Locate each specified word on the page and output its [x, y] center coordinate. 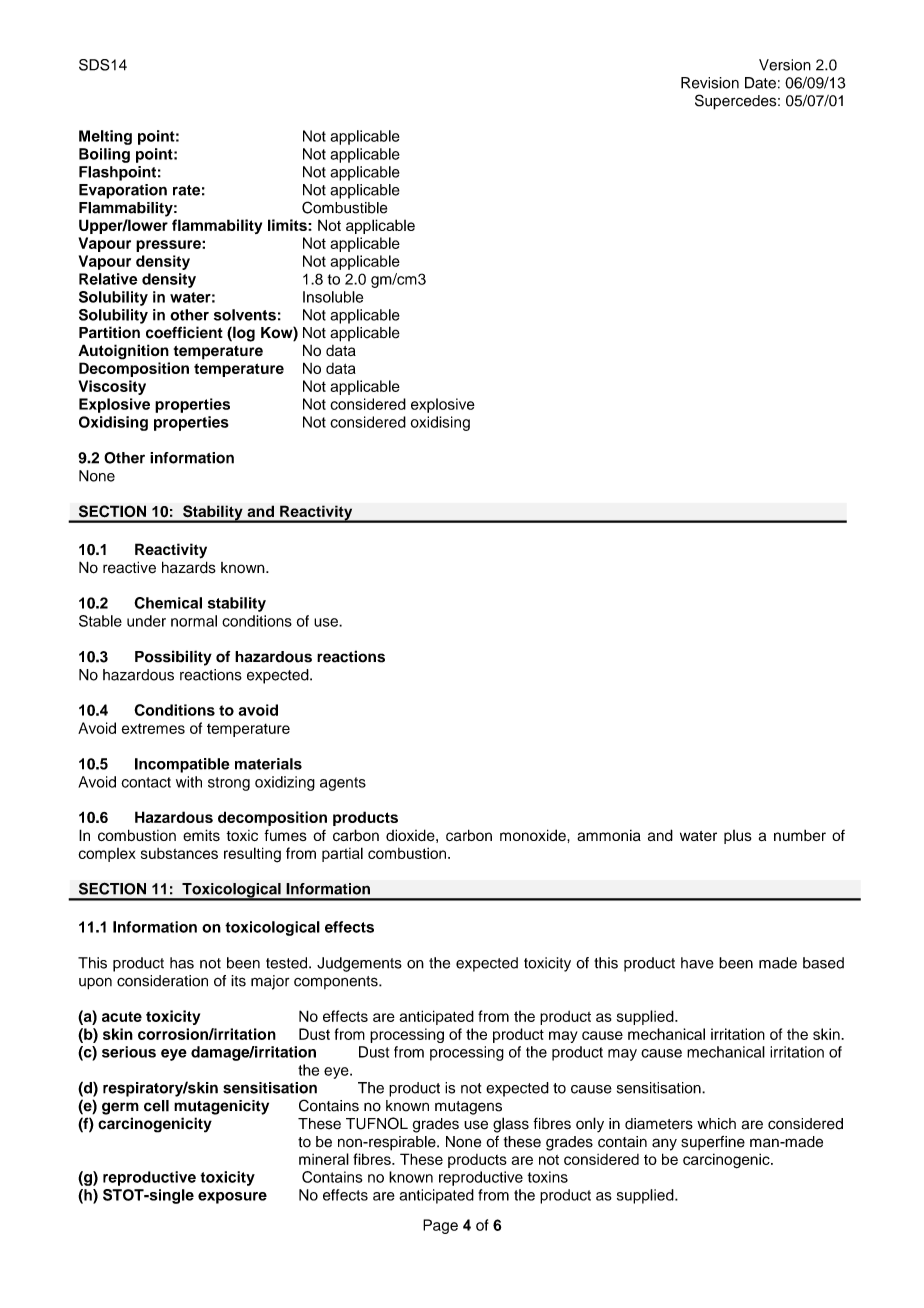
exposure [232, 1198]
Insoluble [333, 297]
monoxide [534, 835]
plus [738, 837]
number [800, 835]
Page [440, 1226]
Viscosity [112, 387]
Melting [105, 137]
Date [760, 83]
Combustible [344, 207]
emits [201, 835]
